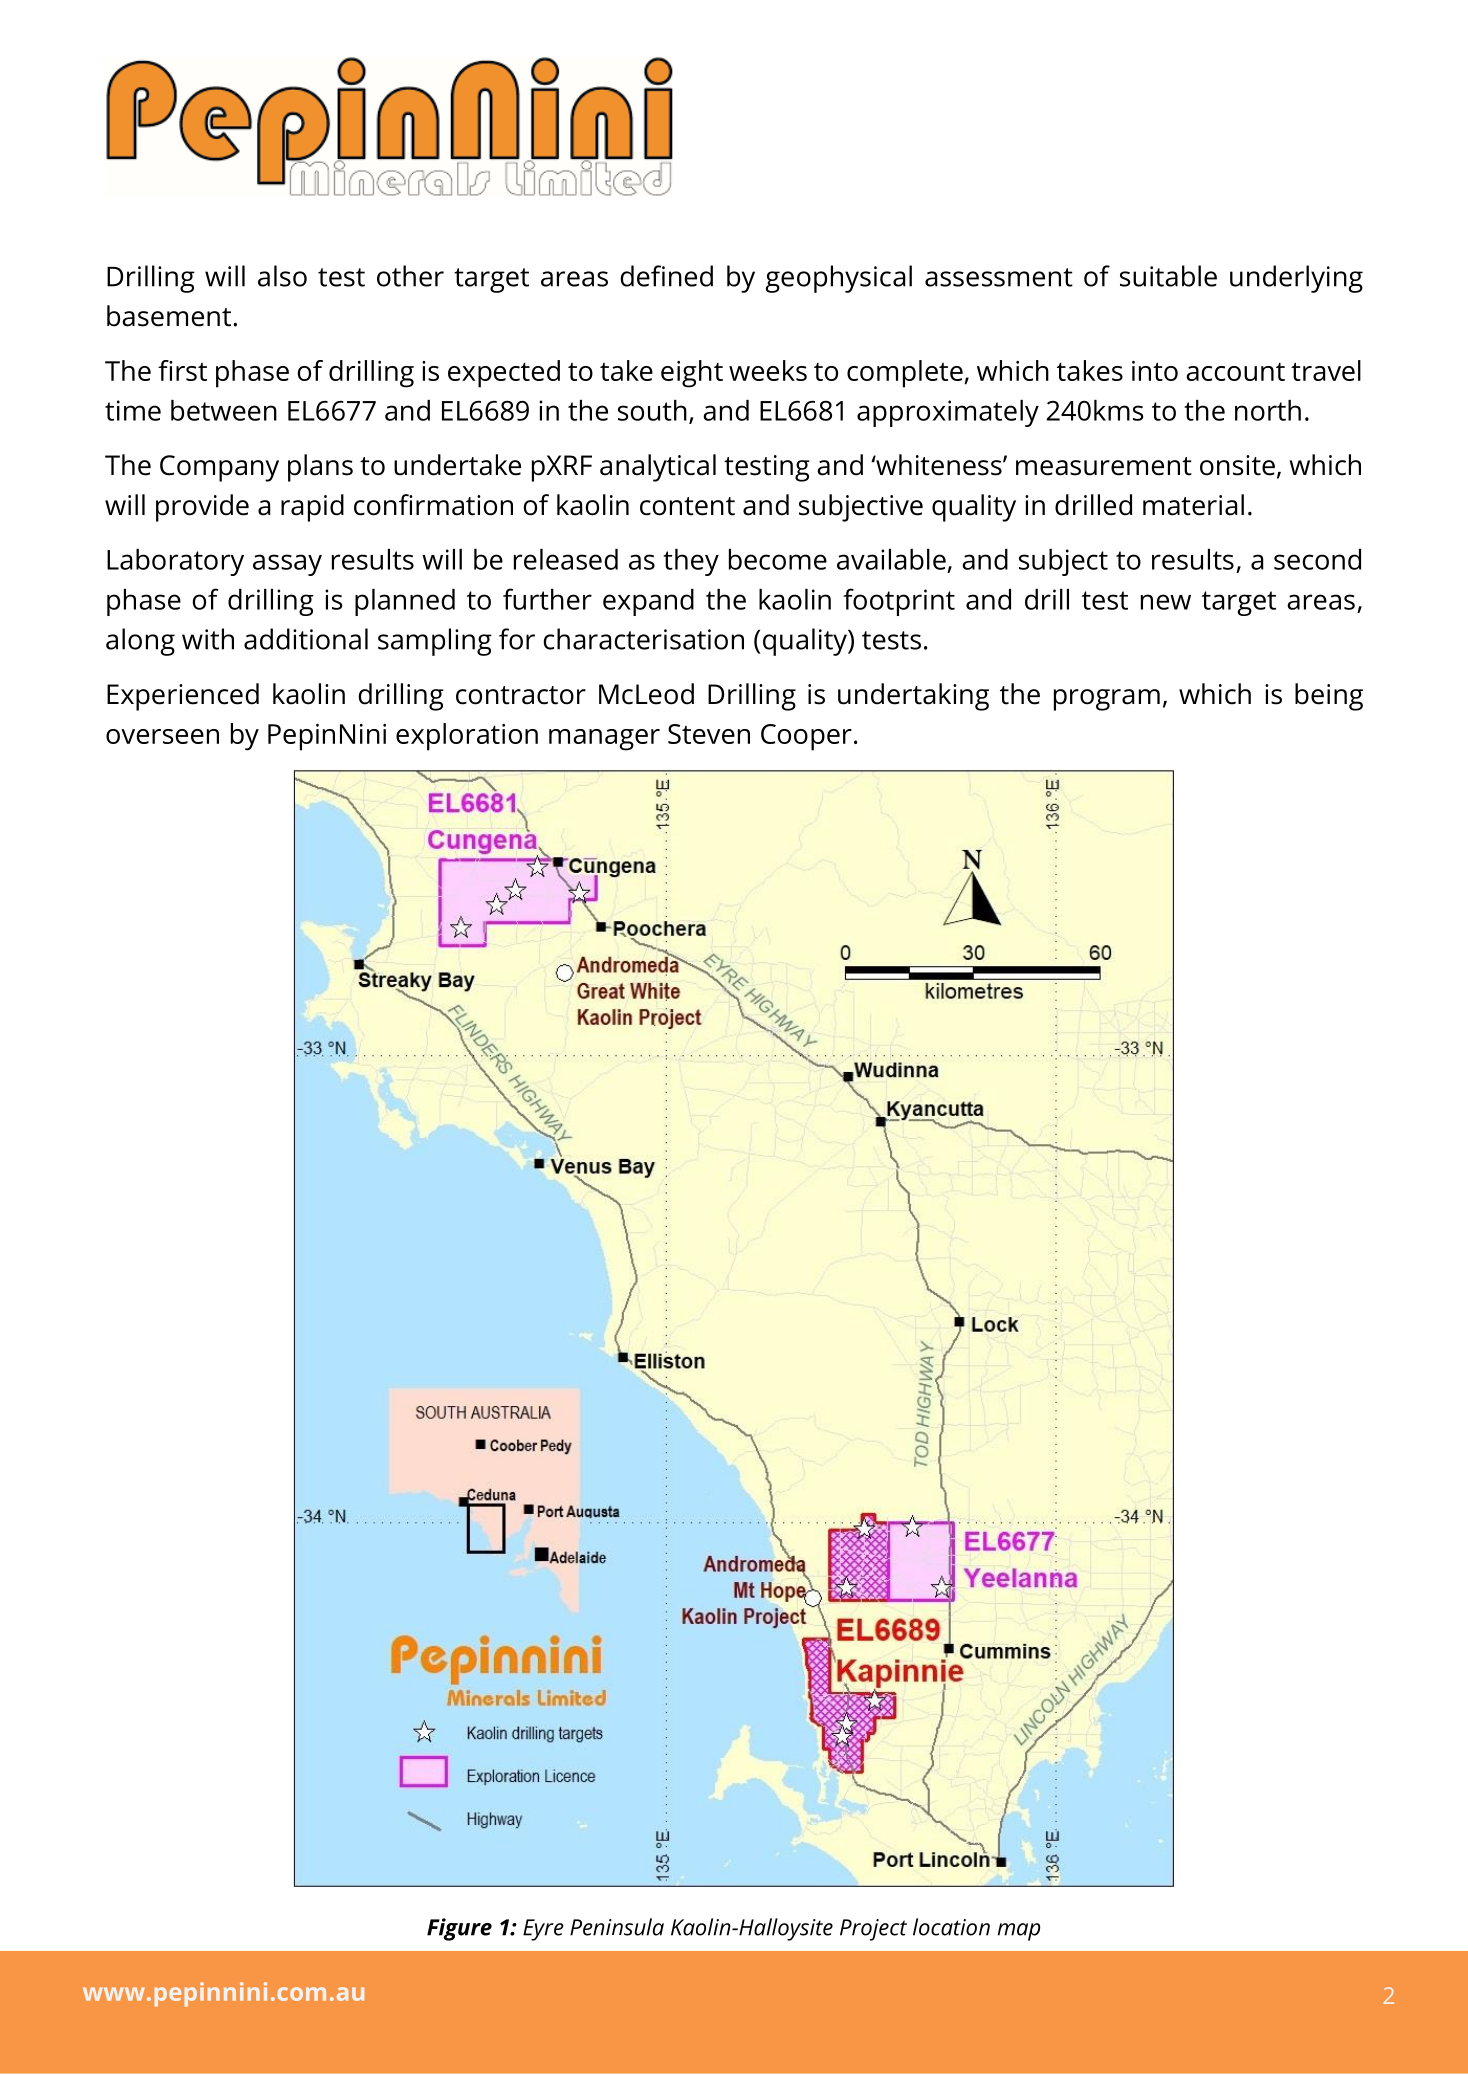  Describe the element at coordinates (1107, 700) in the screenshot. I see `program` at that location.
